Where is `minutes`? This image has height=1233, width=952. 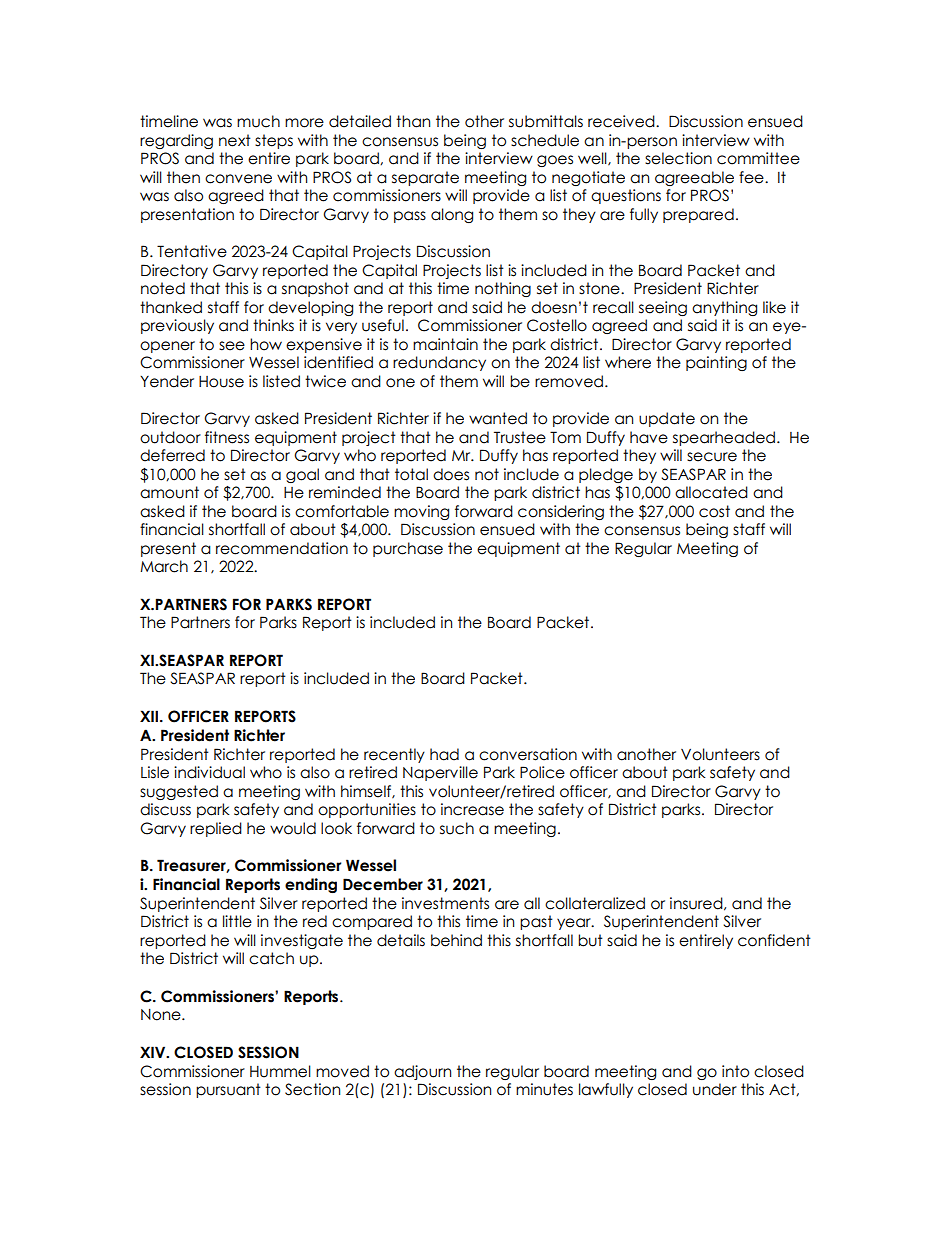
minutes is located at coordinates (544, 1089).
